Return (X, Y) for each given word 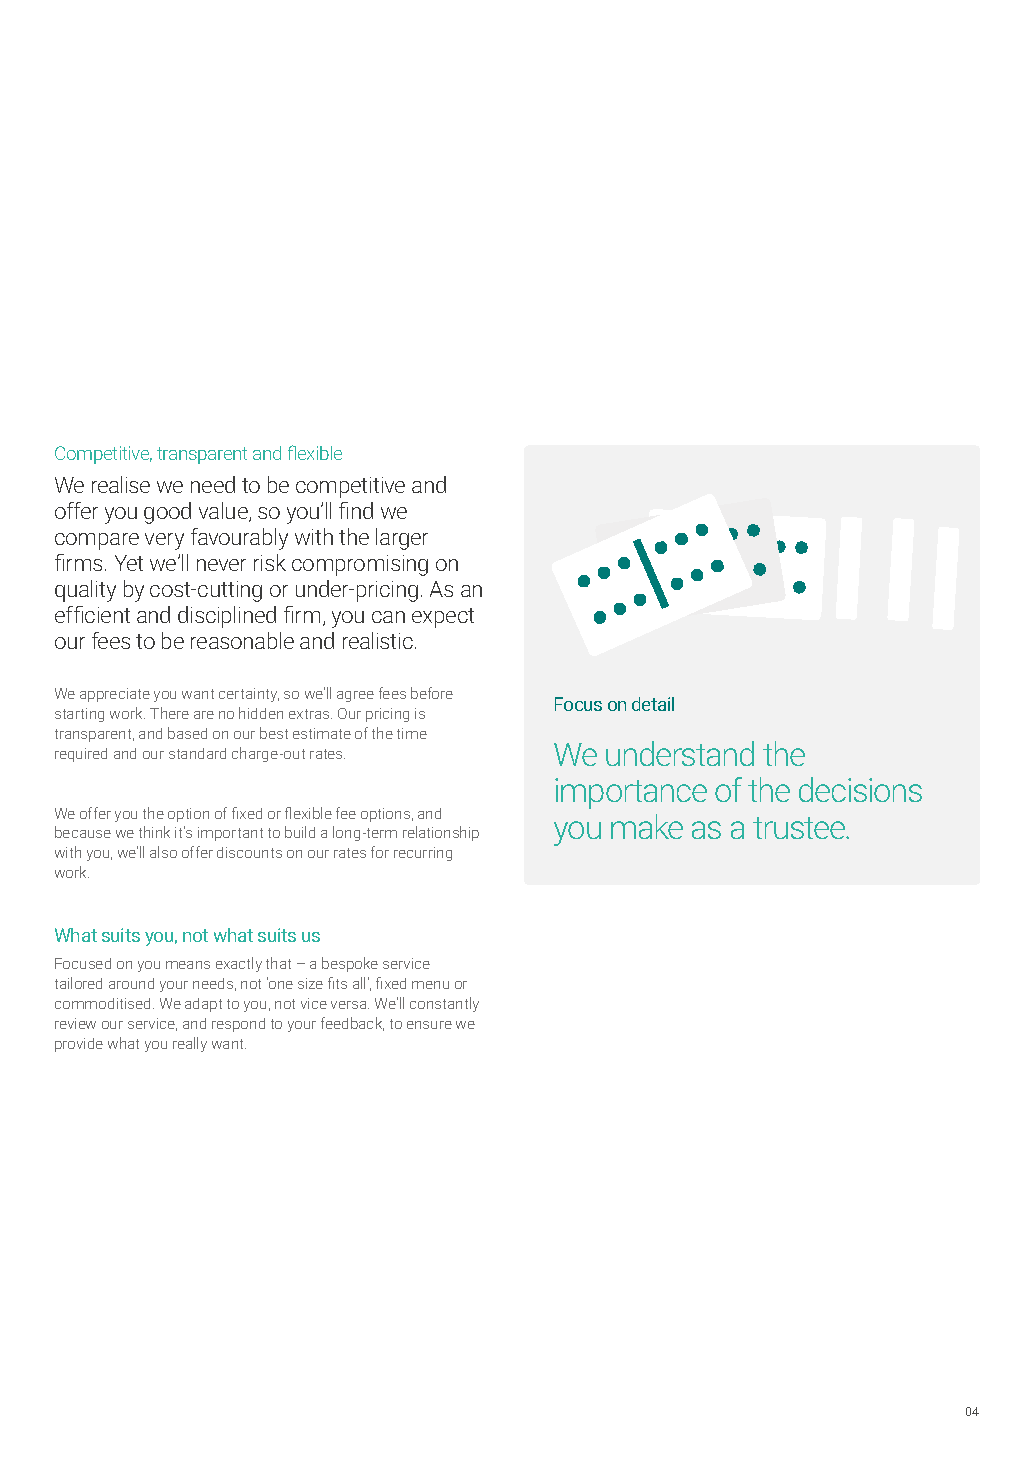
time (412, 733)
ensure (429, 1025)
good (167, 513)
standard (197, 753)
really (190, 1044)
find (356, 510)
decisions (860, 789)
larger (402, 539)
